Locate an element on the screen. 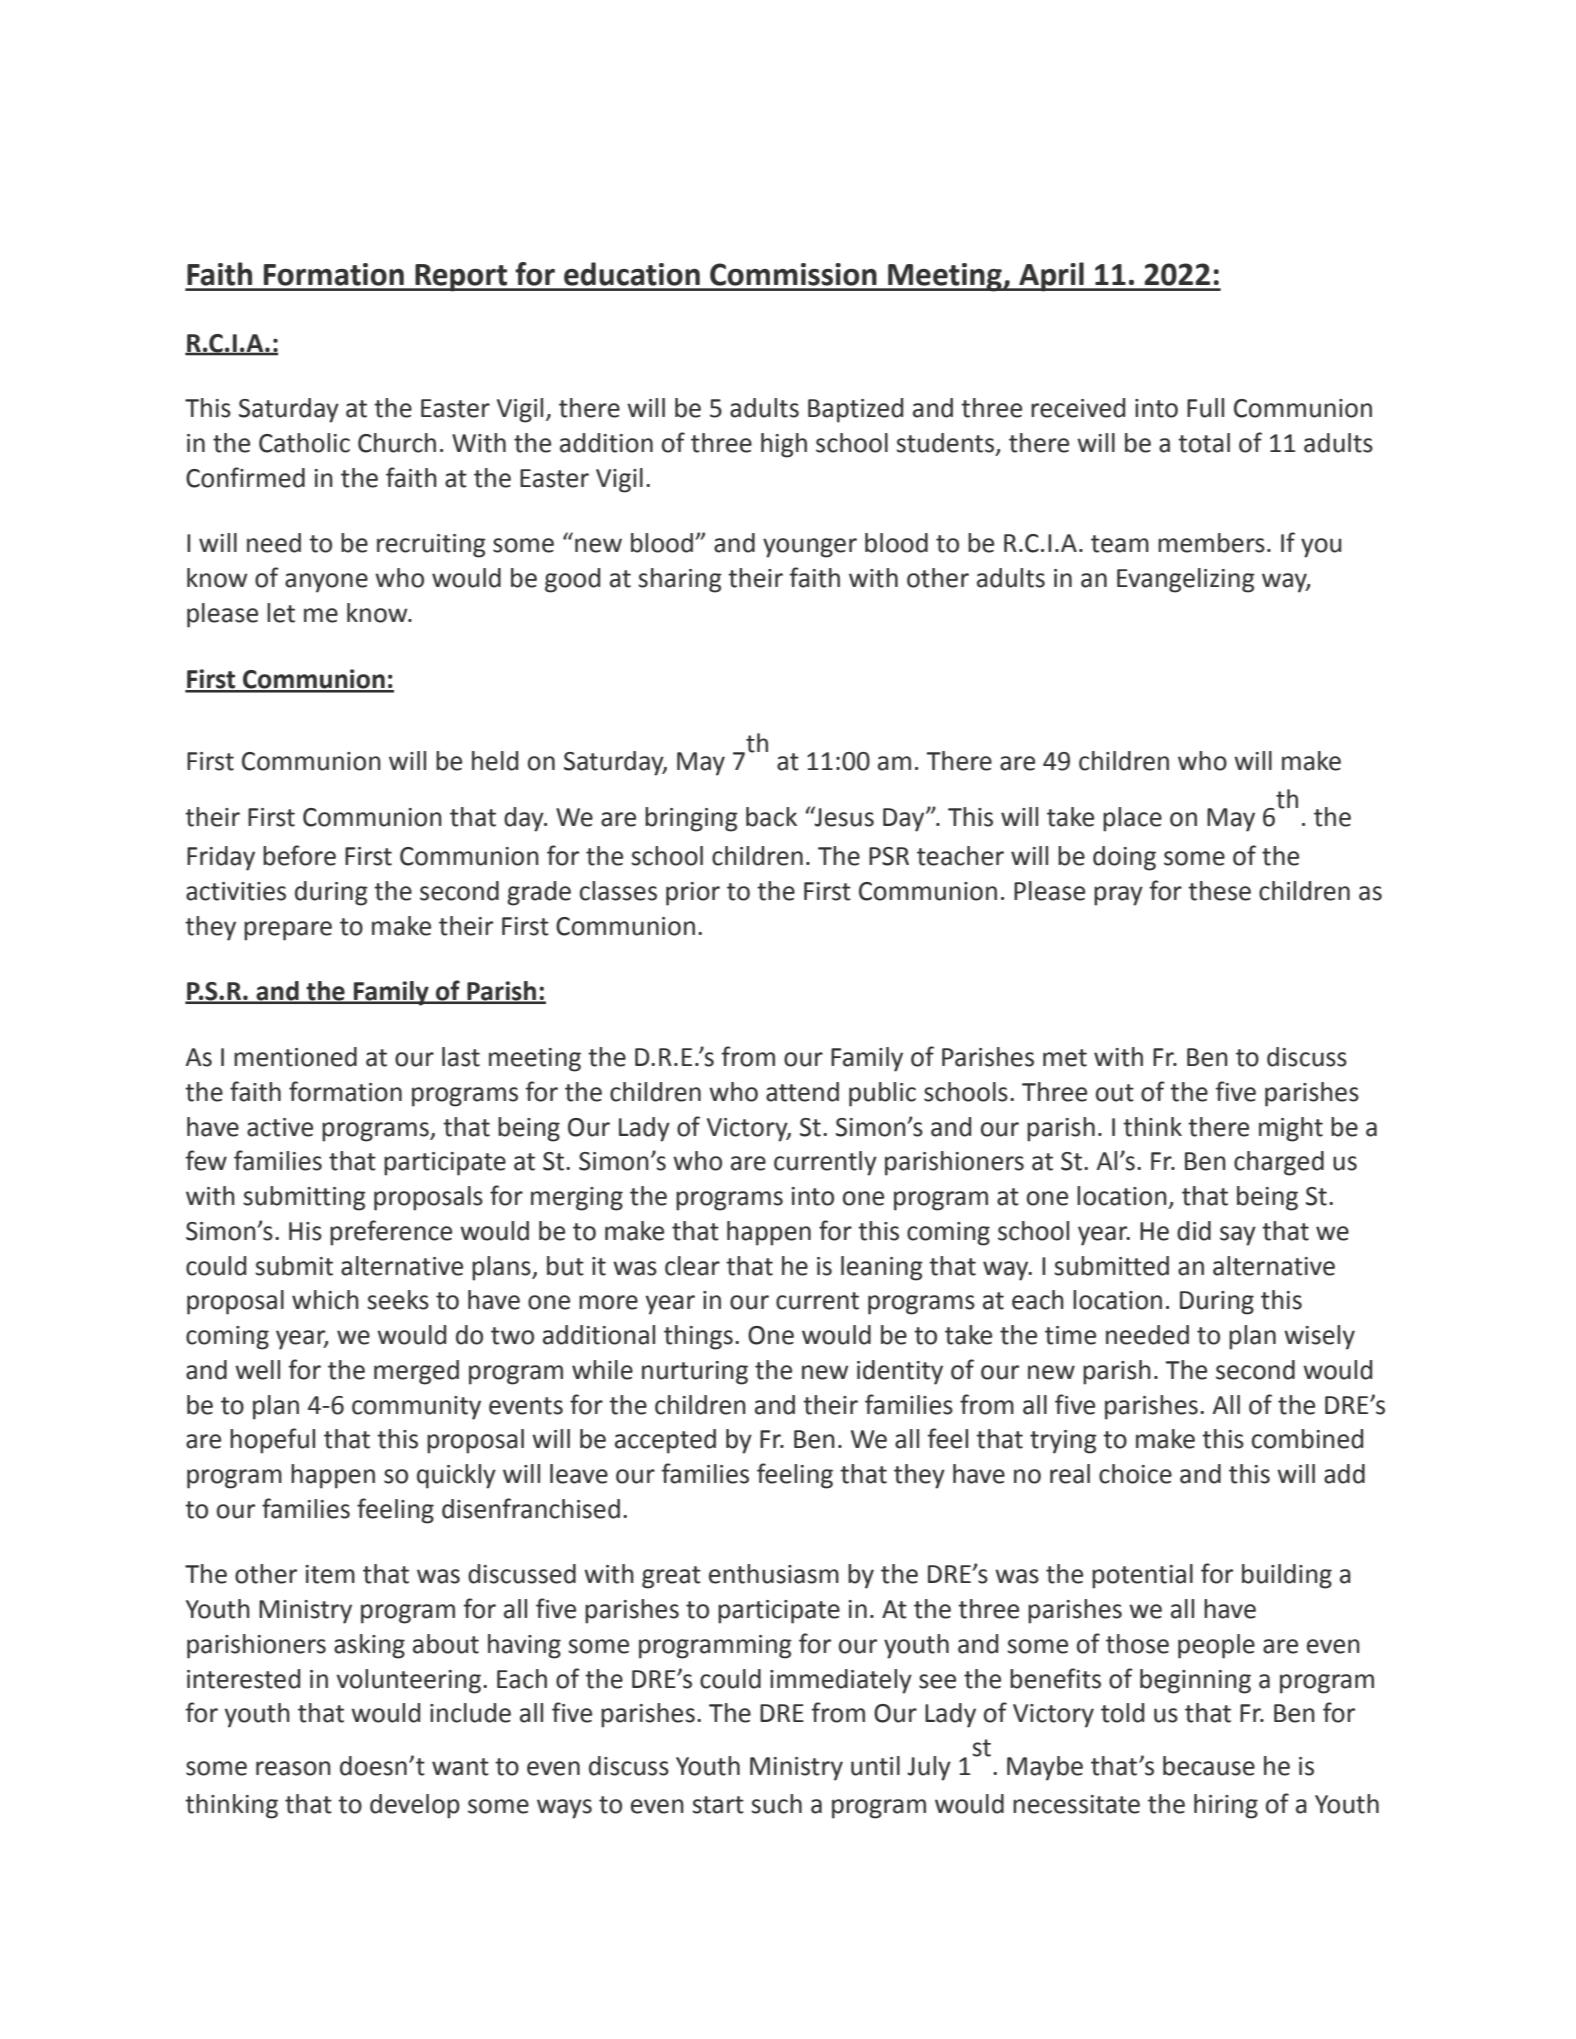 This screenshot has height=2039, width=1576. met is located at coordinates (1065, 1058).
